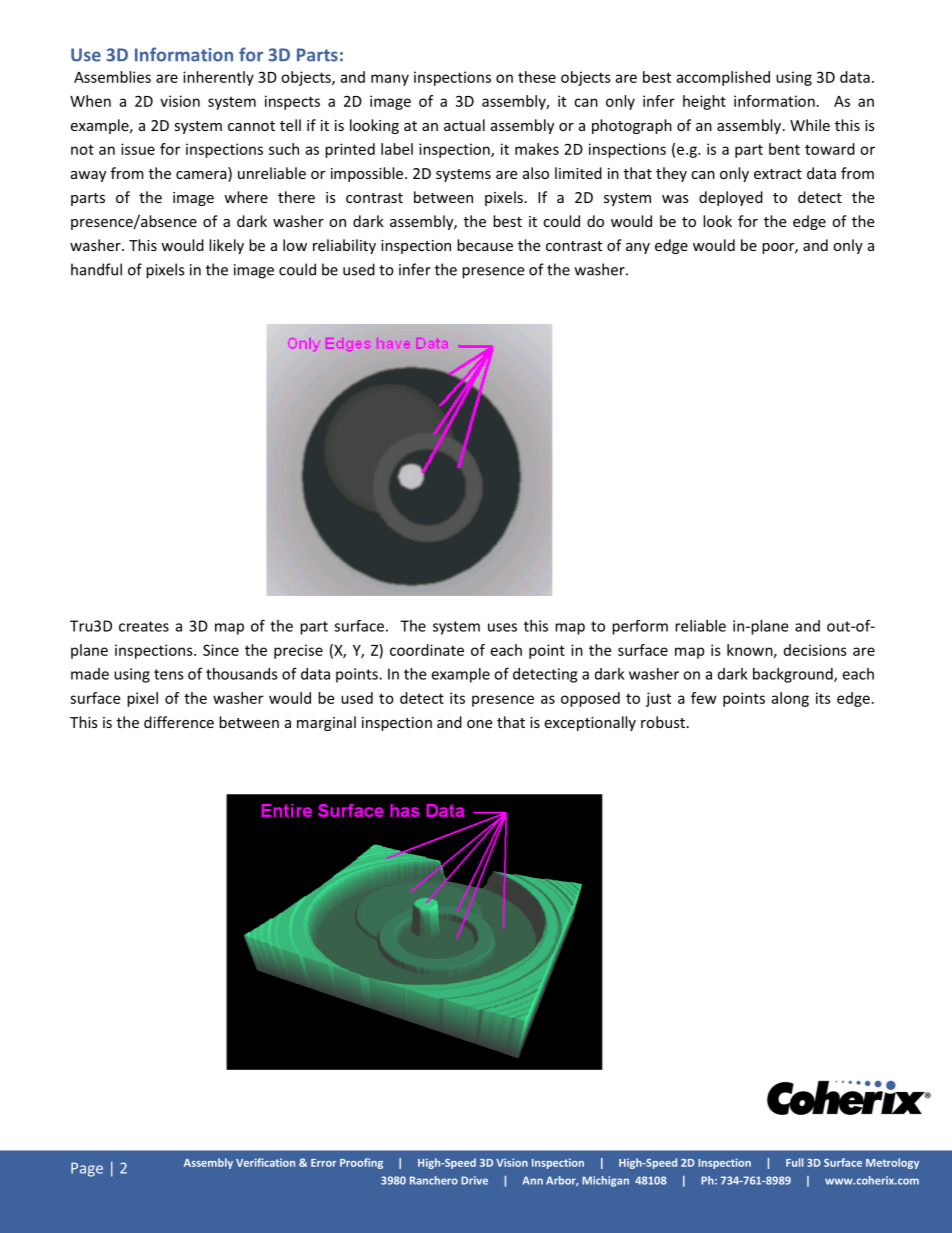 Image resolution: width=952 pixels, height=1233 pixels. Describe the element at coordinates (179, 722) in the image. I see `difference` at that location.
